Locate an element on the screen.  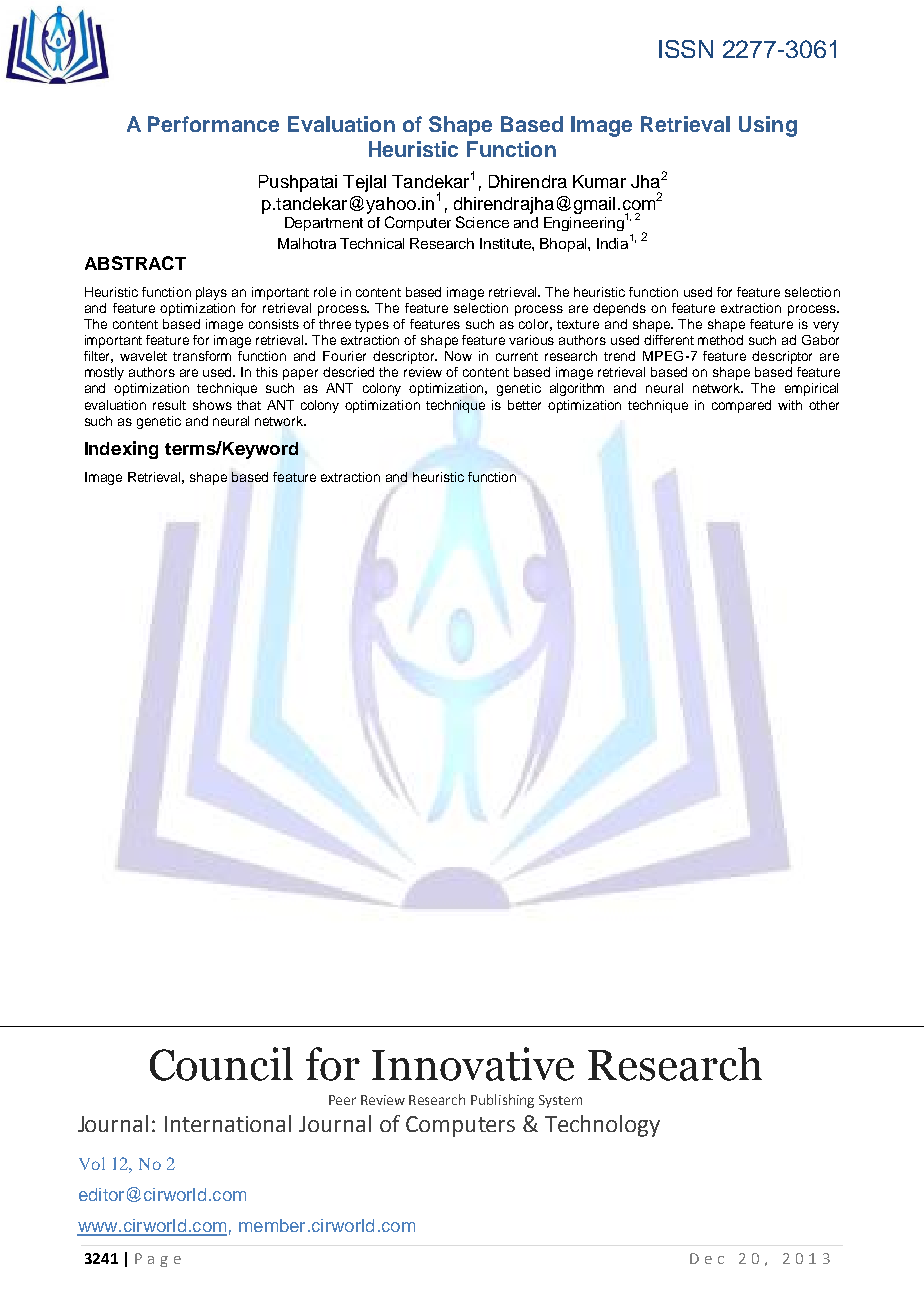
Using is located at coordinates (768, 126).
